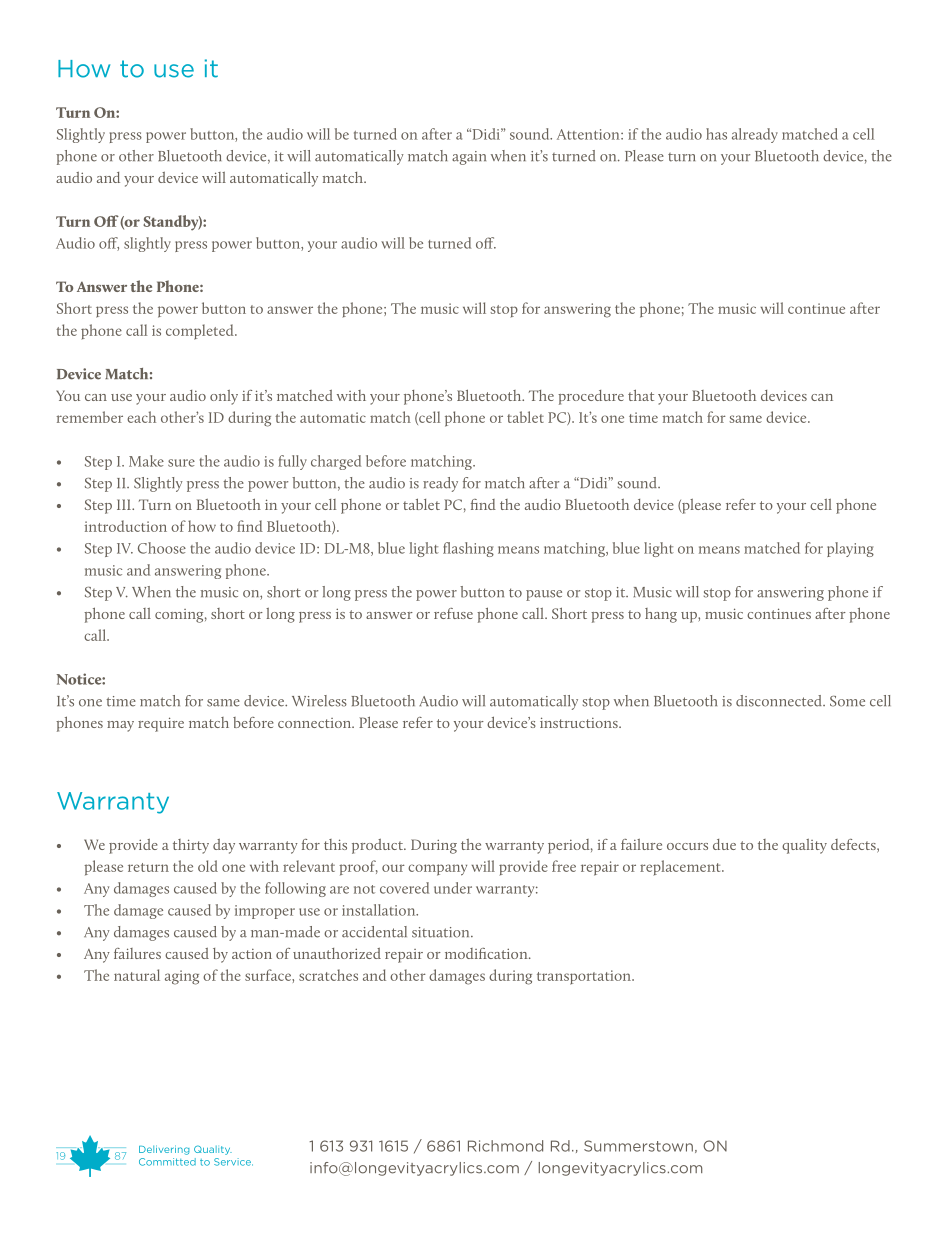 The image size is (952, 1233). What do you see at coordinates (201, 332) in the screenshot?
I see `completed` at bounding box center [201, 332].
